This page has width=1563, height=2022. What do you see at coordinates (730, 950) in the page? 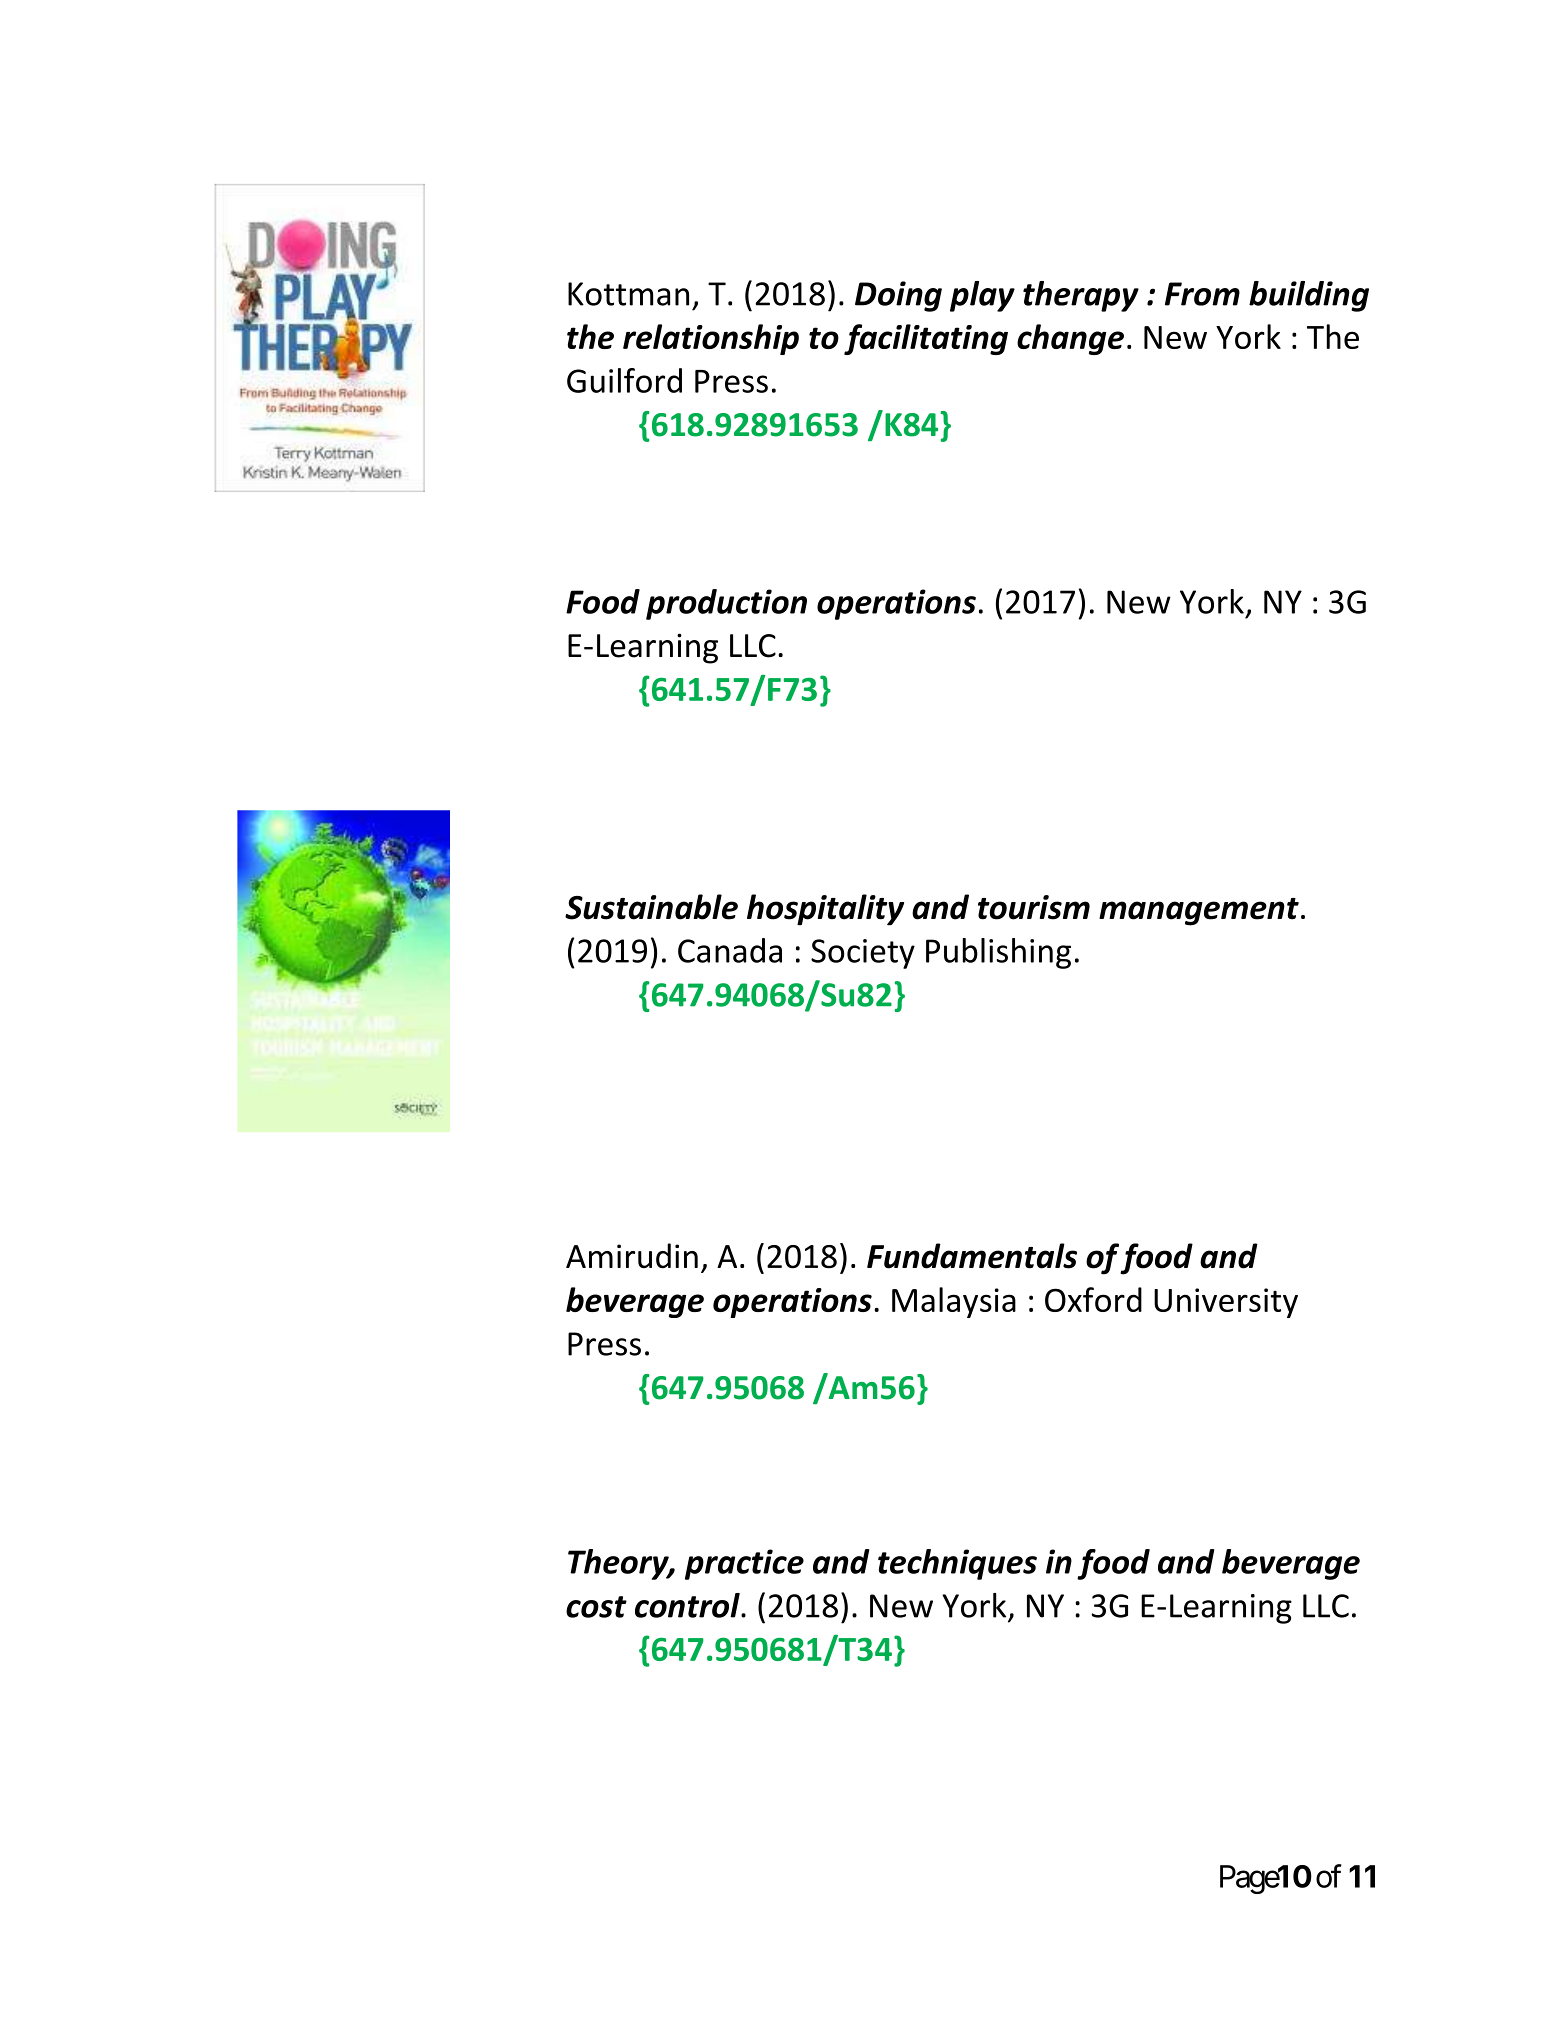
I see `Canada` at bounding box center [730, 950].
